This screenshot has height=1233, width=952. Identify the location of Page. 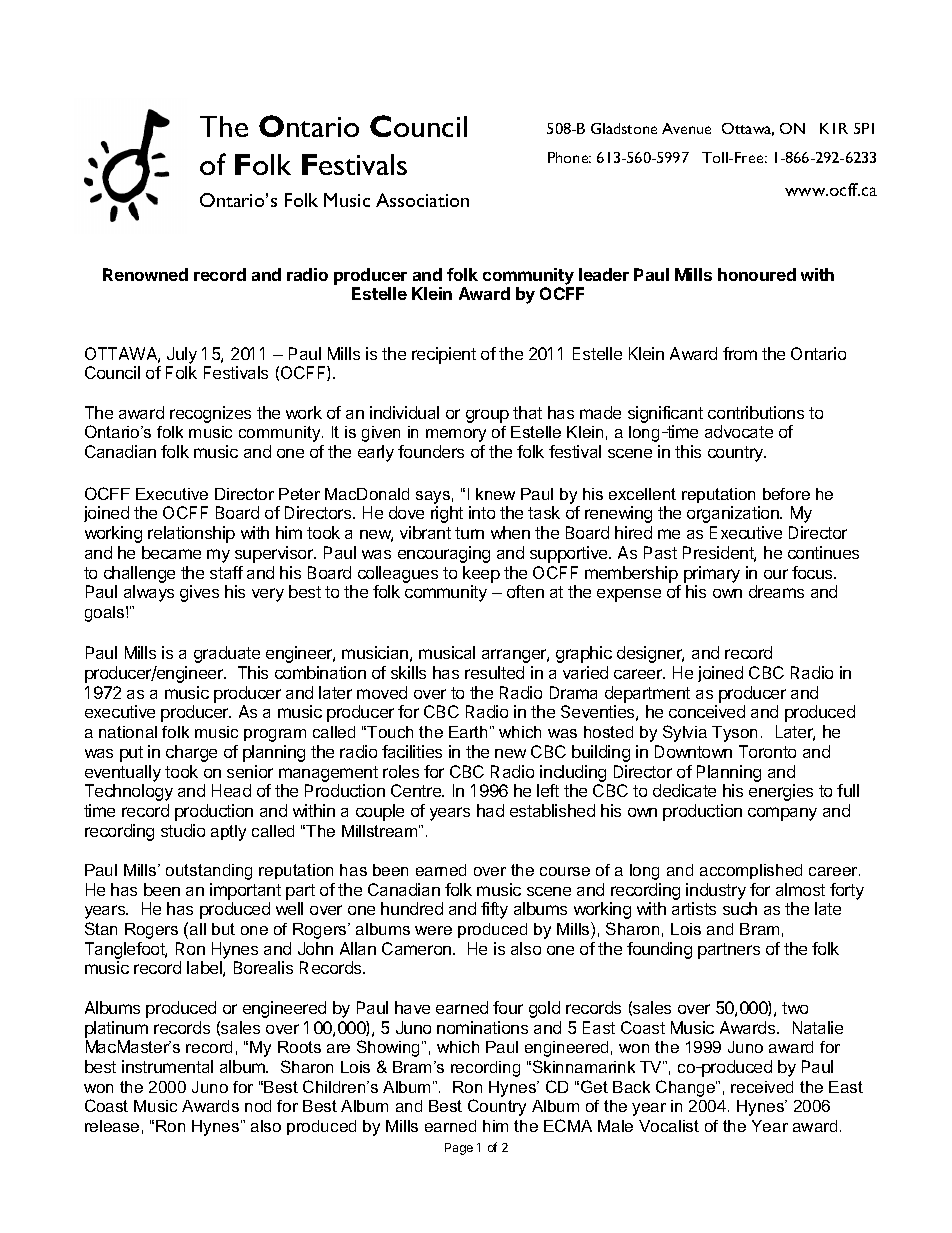
(459, 1149).
